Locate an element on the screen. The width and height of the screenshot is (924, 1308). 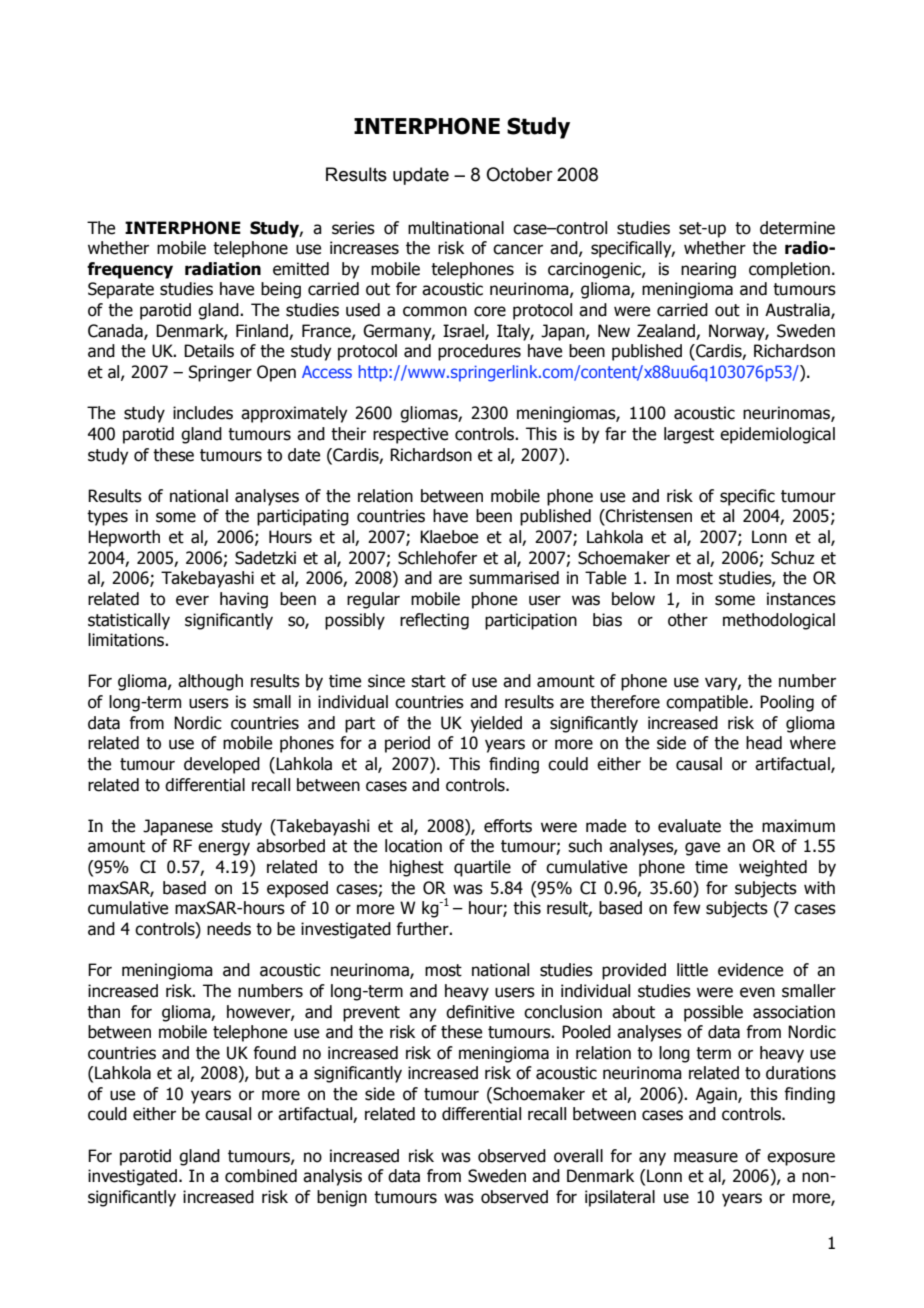
head is located at coordinates (764, 743).
